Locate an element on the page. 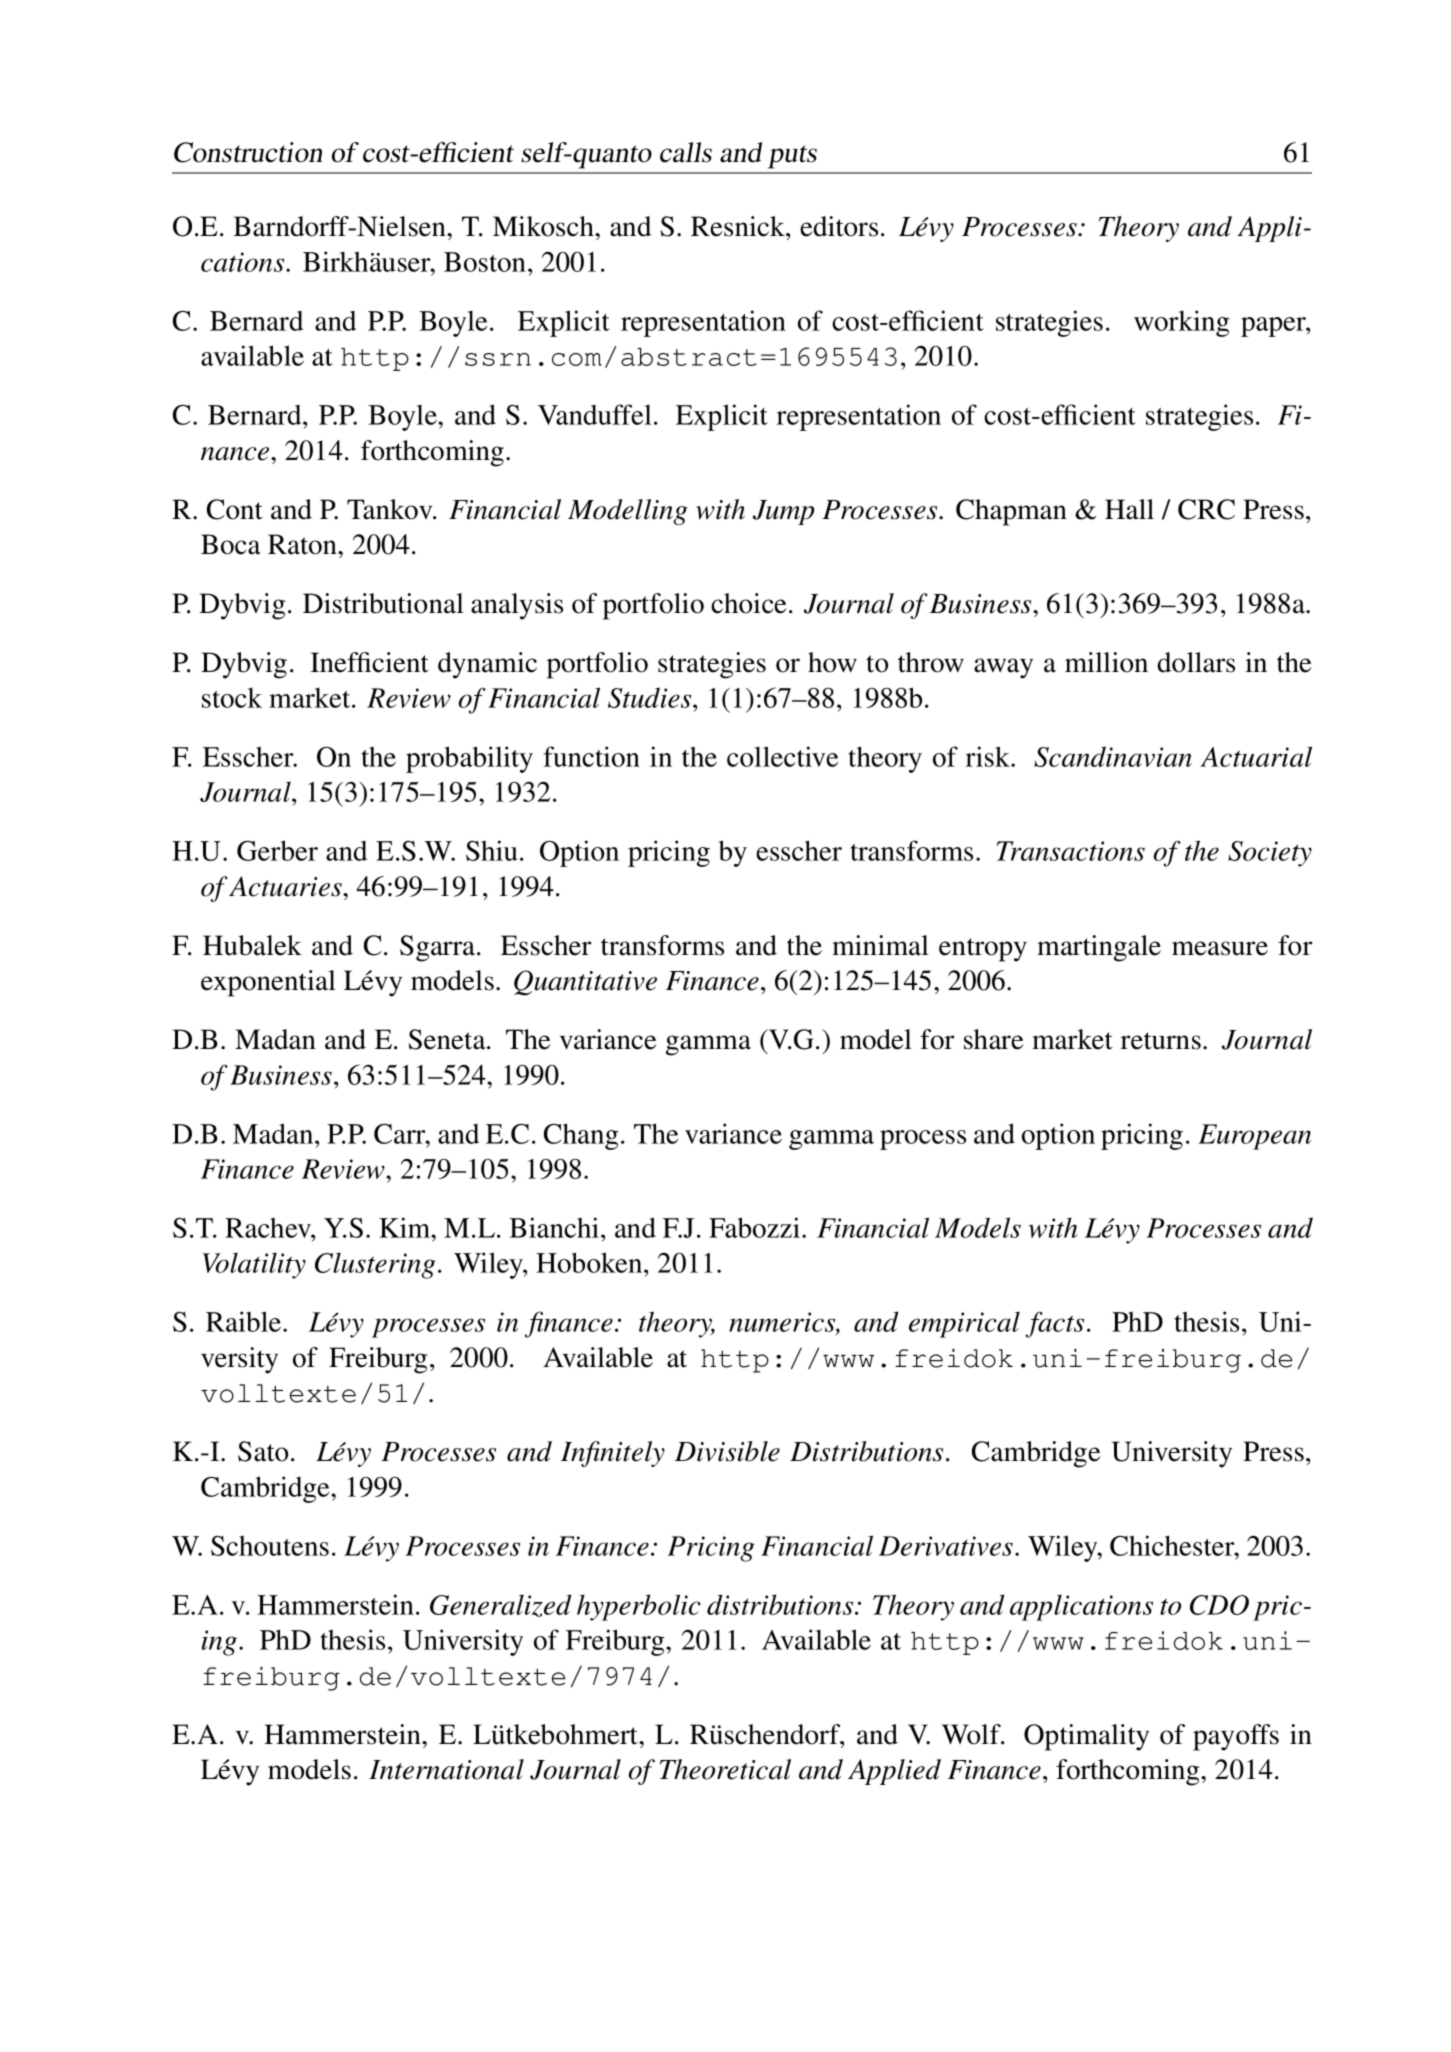 The image size is (1451, 2052). martingale is located at coordinates (1099, 948).
